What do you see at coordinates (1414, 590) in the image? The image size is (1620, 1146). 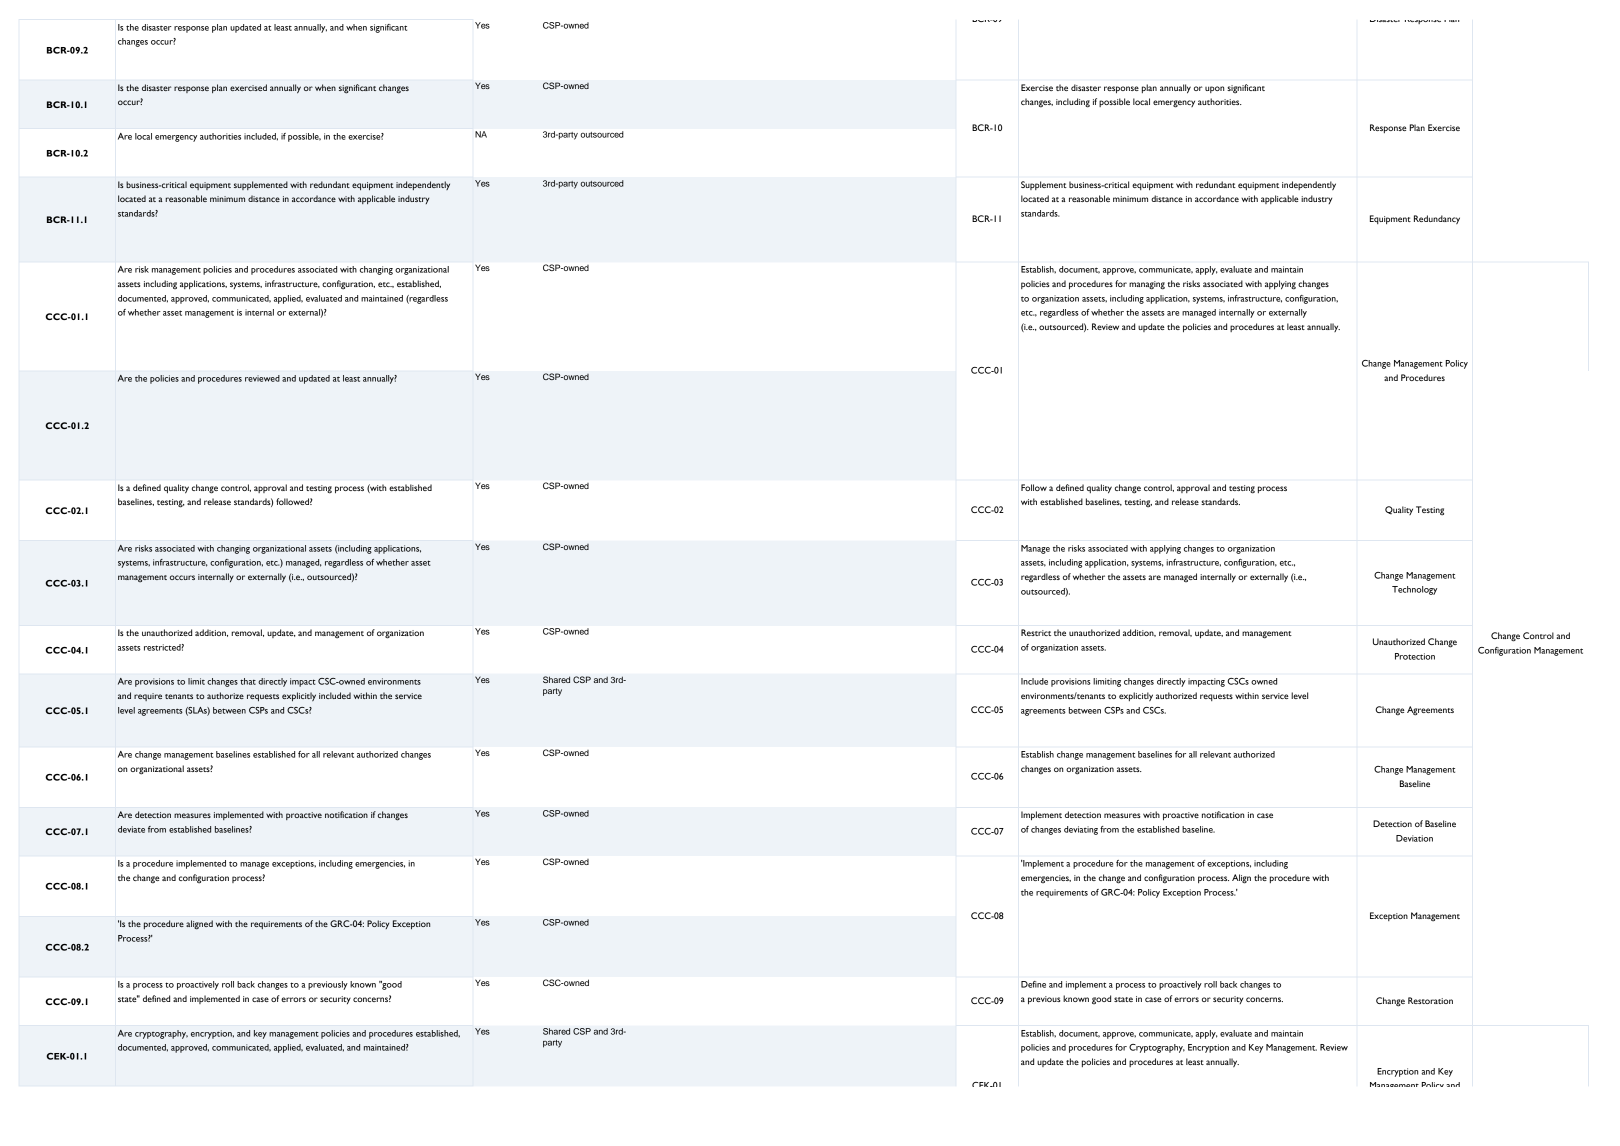 I see `Technology` at bounding box center [1414, 590].
